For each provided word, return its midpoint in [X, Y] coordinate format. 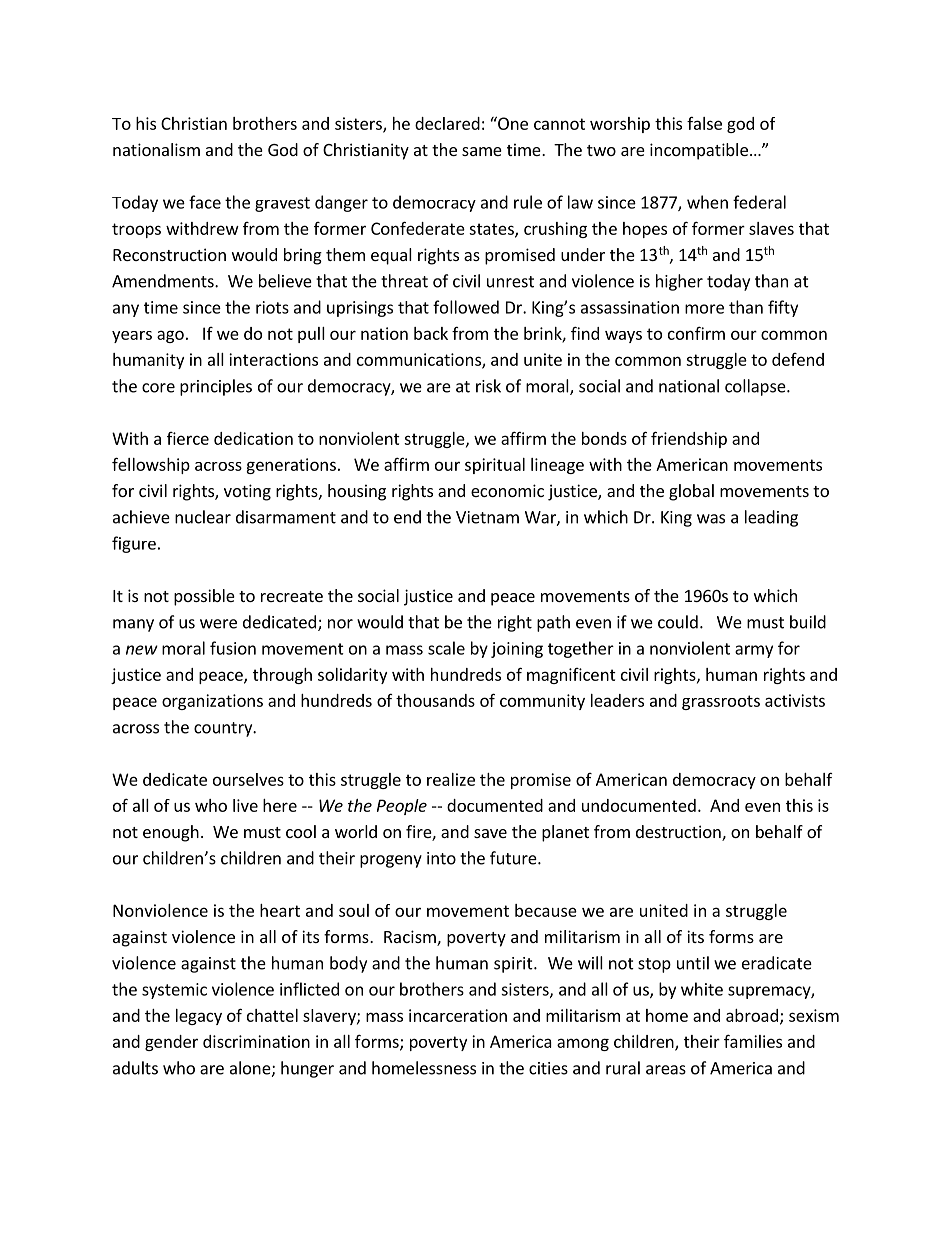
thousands [435, 700]
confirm [696, 333]
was [711, 519]
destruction [679, 833]
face [205, 202]
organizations [212, 702]
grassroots [721, 702]
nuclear [203, 517]
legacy [199, 1017]
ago [170, 336]
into [441, 858]
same [482, 151]
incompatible [699, 151]
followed [466, 307]
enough [171, 833]
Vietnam [487, 517]
